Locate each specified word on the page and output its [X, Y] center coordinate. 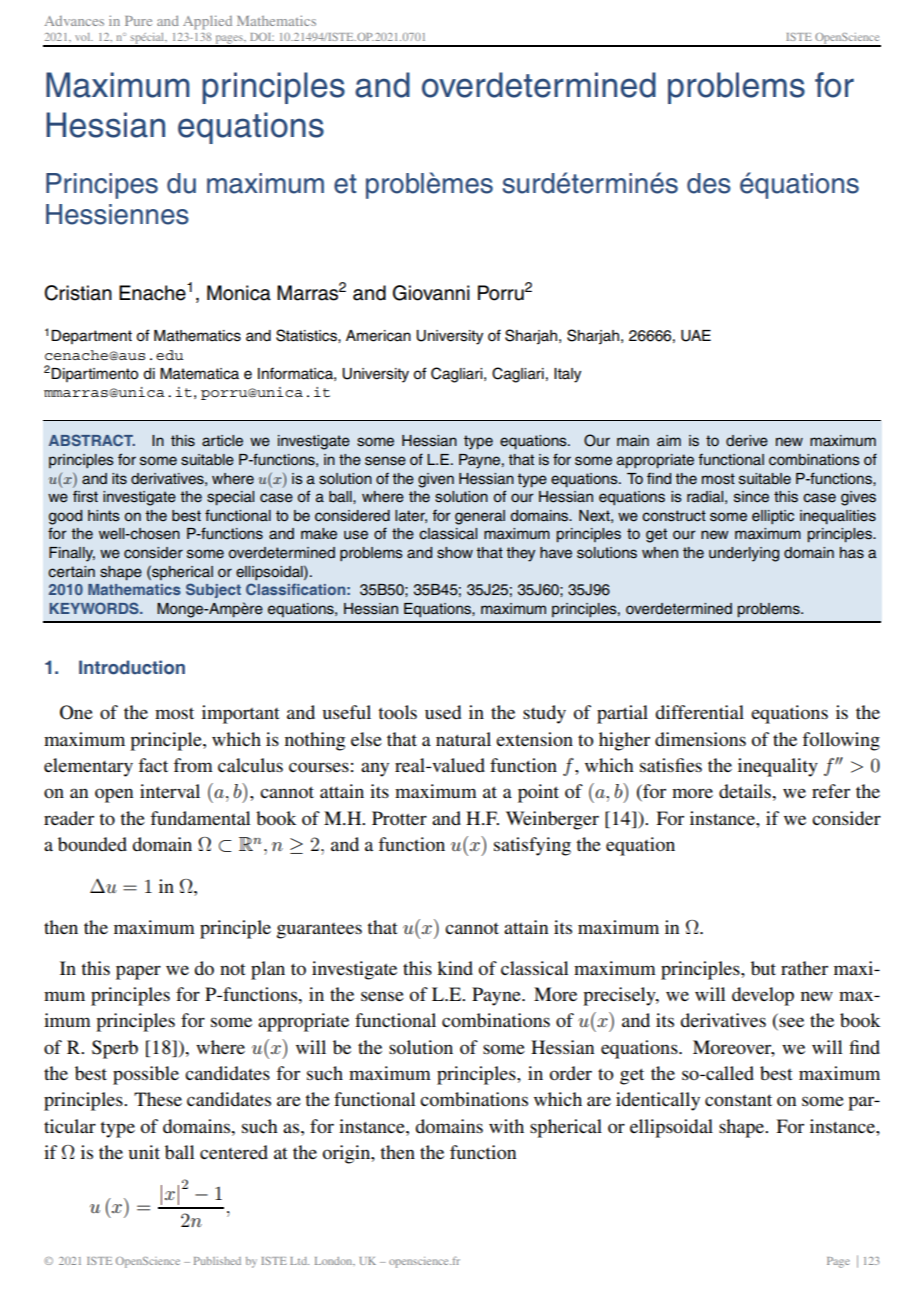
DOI [262, 37]
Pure [138, 21]
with [506, 1126]
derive [747, 441]
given [436, 480]
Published [217, 1261]
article [222, 441]
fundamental [200, 818]
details [746, 791]
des [709, 183]
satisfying [532, 846]
